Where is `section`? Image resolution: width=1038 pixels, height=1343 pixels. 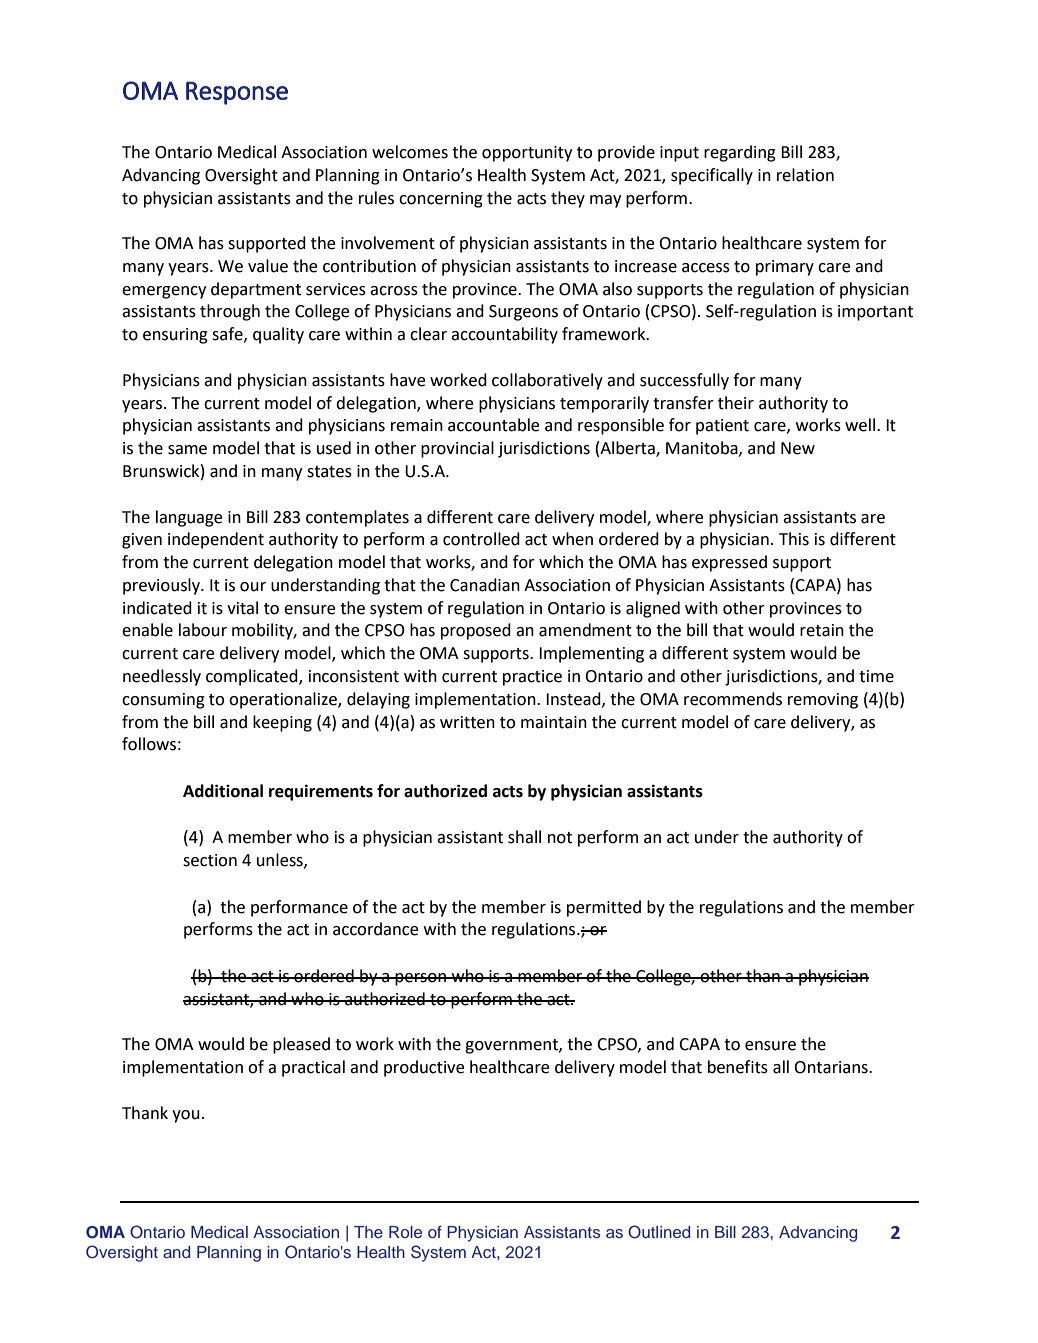
section is located at coordinates (210, 860).
